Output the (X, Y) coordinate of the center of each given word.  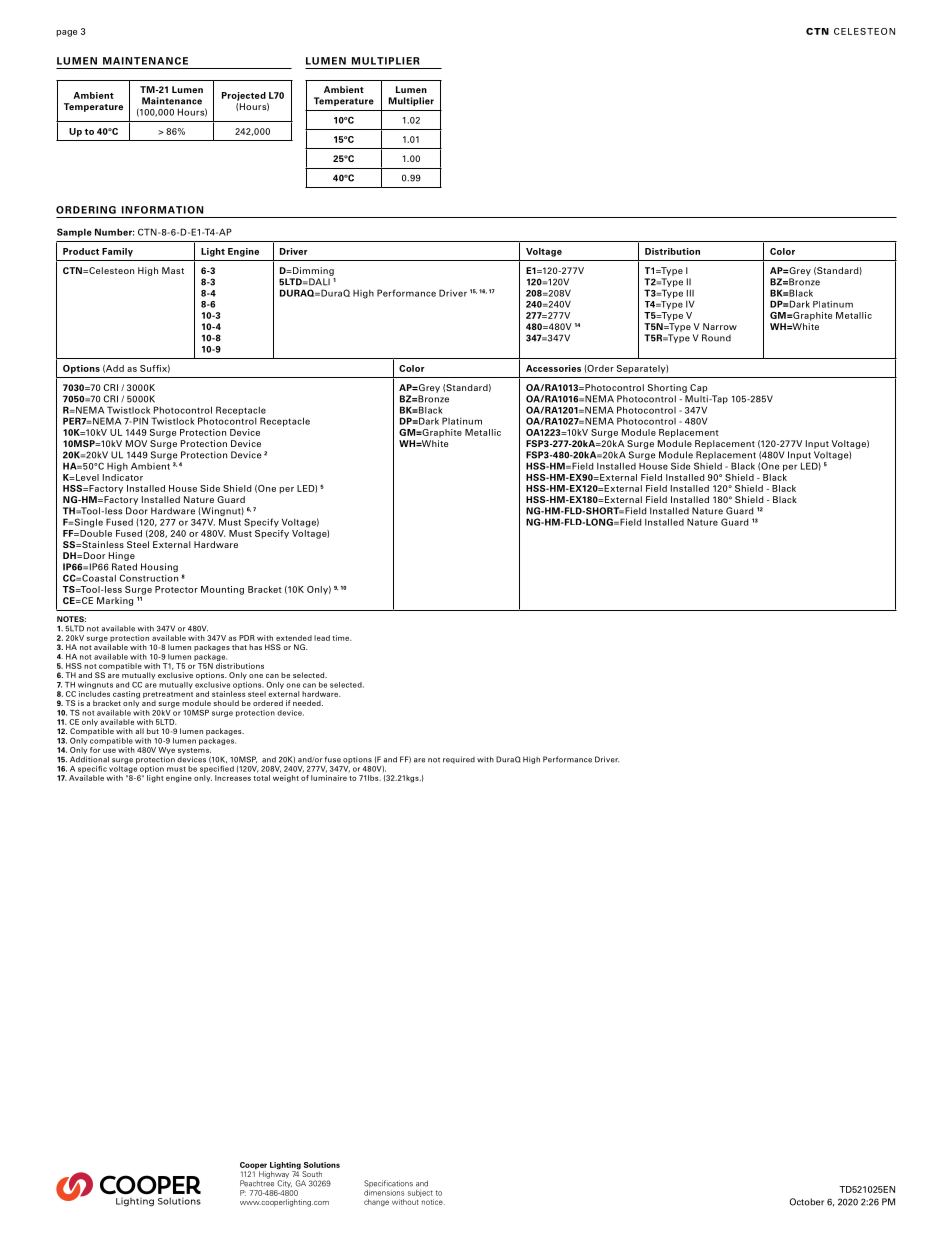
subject (420, 1193)
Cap (699, 388)
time (342, 638)
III (690, 293)
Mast (173, 270)
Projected (244, 96)
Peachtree (257, 1182)
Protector (176, 589)
